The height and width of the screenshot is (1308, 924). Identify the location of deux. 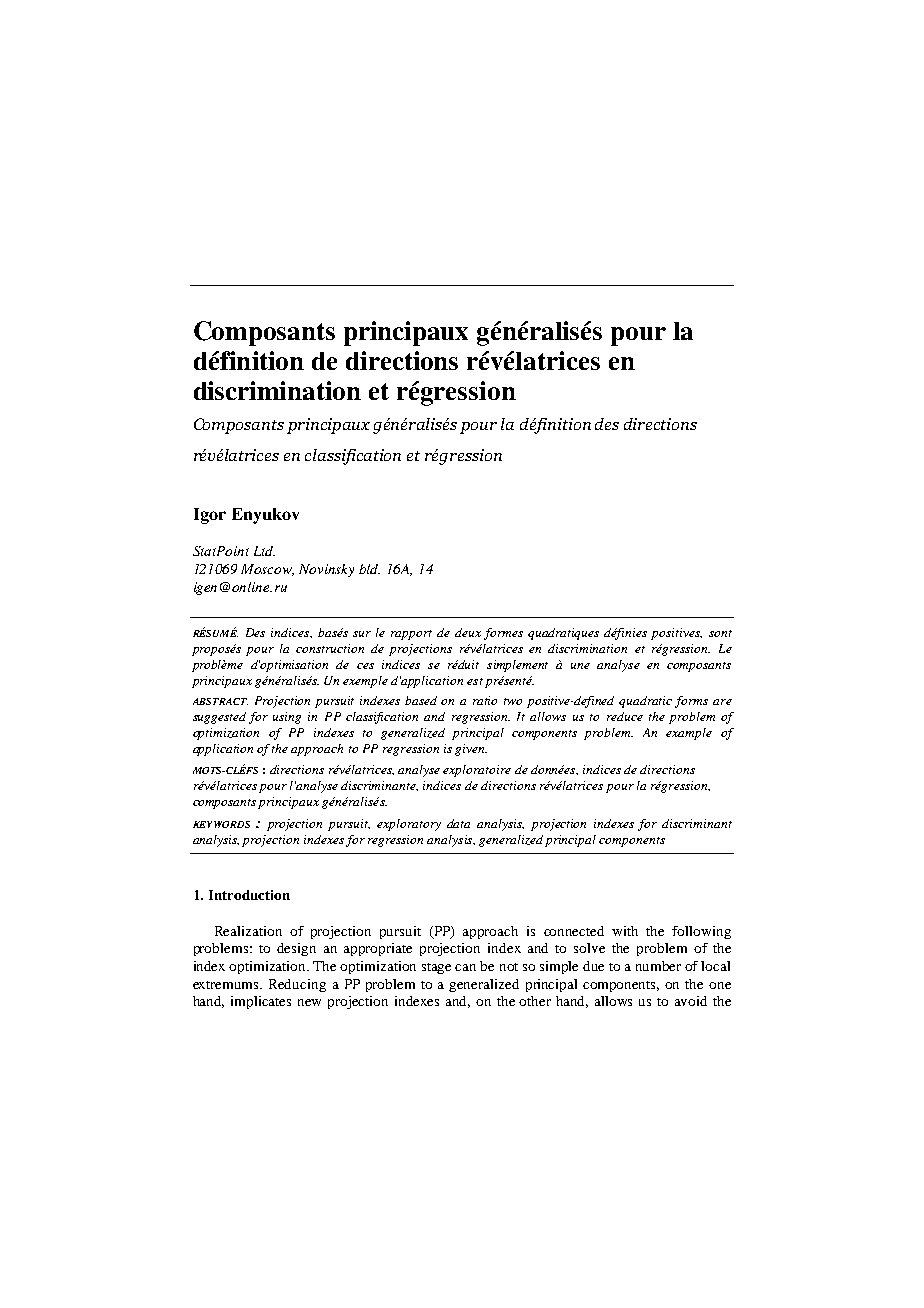
(468, 632).
